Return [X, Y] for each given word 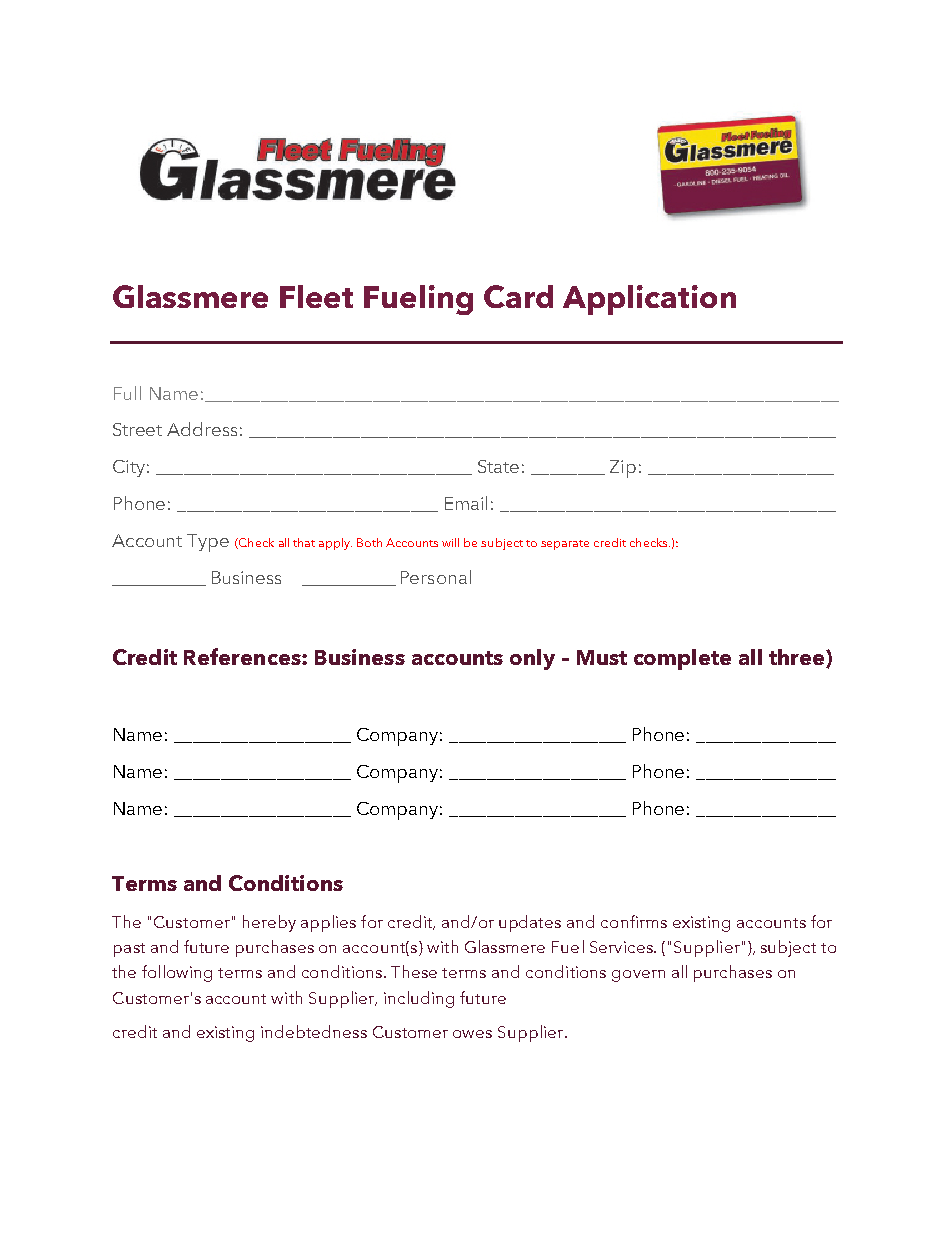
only [532, 659]
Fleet [316, 296]
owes [472, 1034]
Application [649, 300]
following [177, 973]
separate [565, 545]
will [450, 542]
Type [208, 543]
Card [518, 296]
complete [682, 659]
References [243, 656]
